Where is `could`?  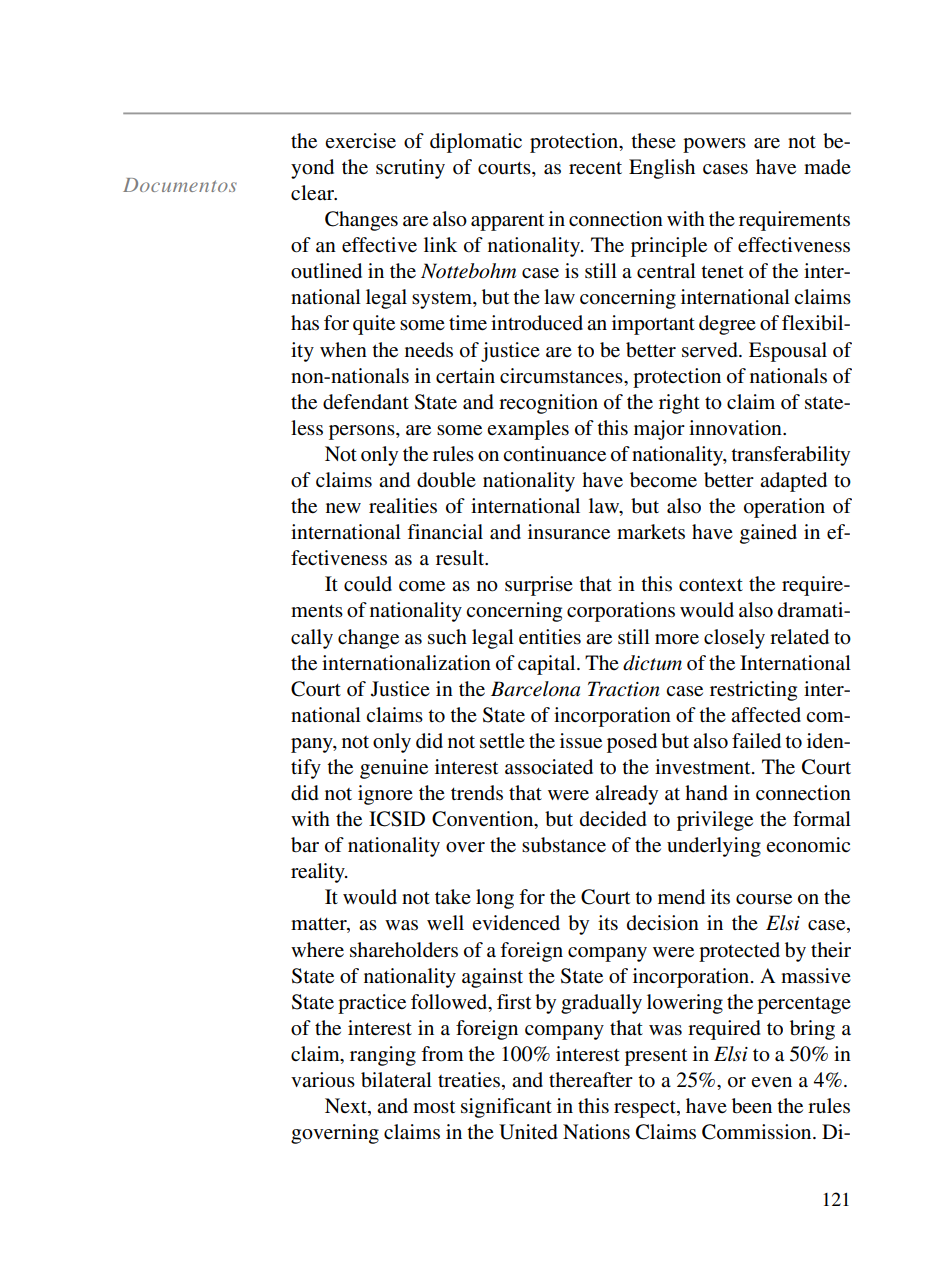
could is located at coordinates (368, 584).
